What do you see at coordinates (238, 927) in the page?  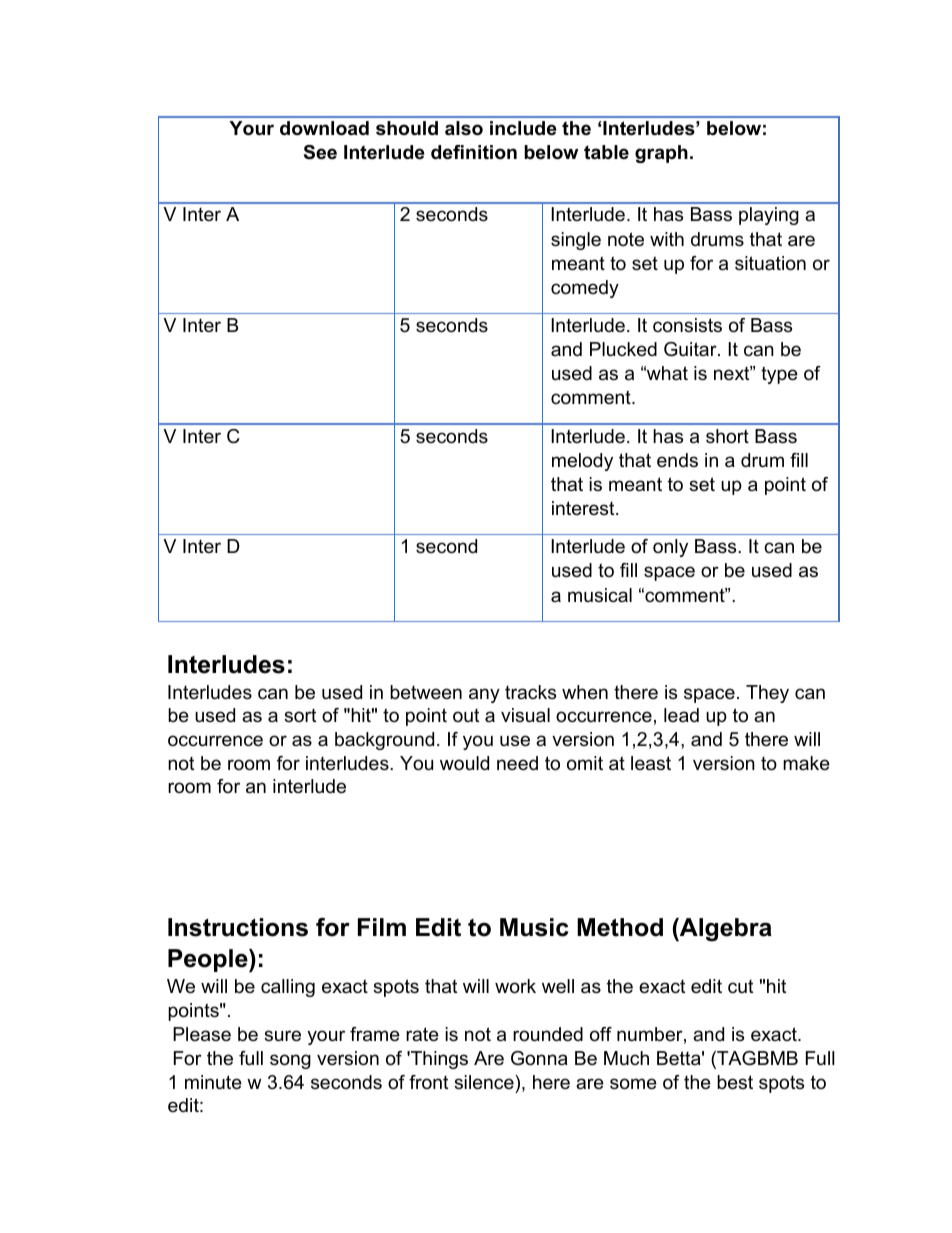 I see `Instructions` at bounding box center [238, 927].
